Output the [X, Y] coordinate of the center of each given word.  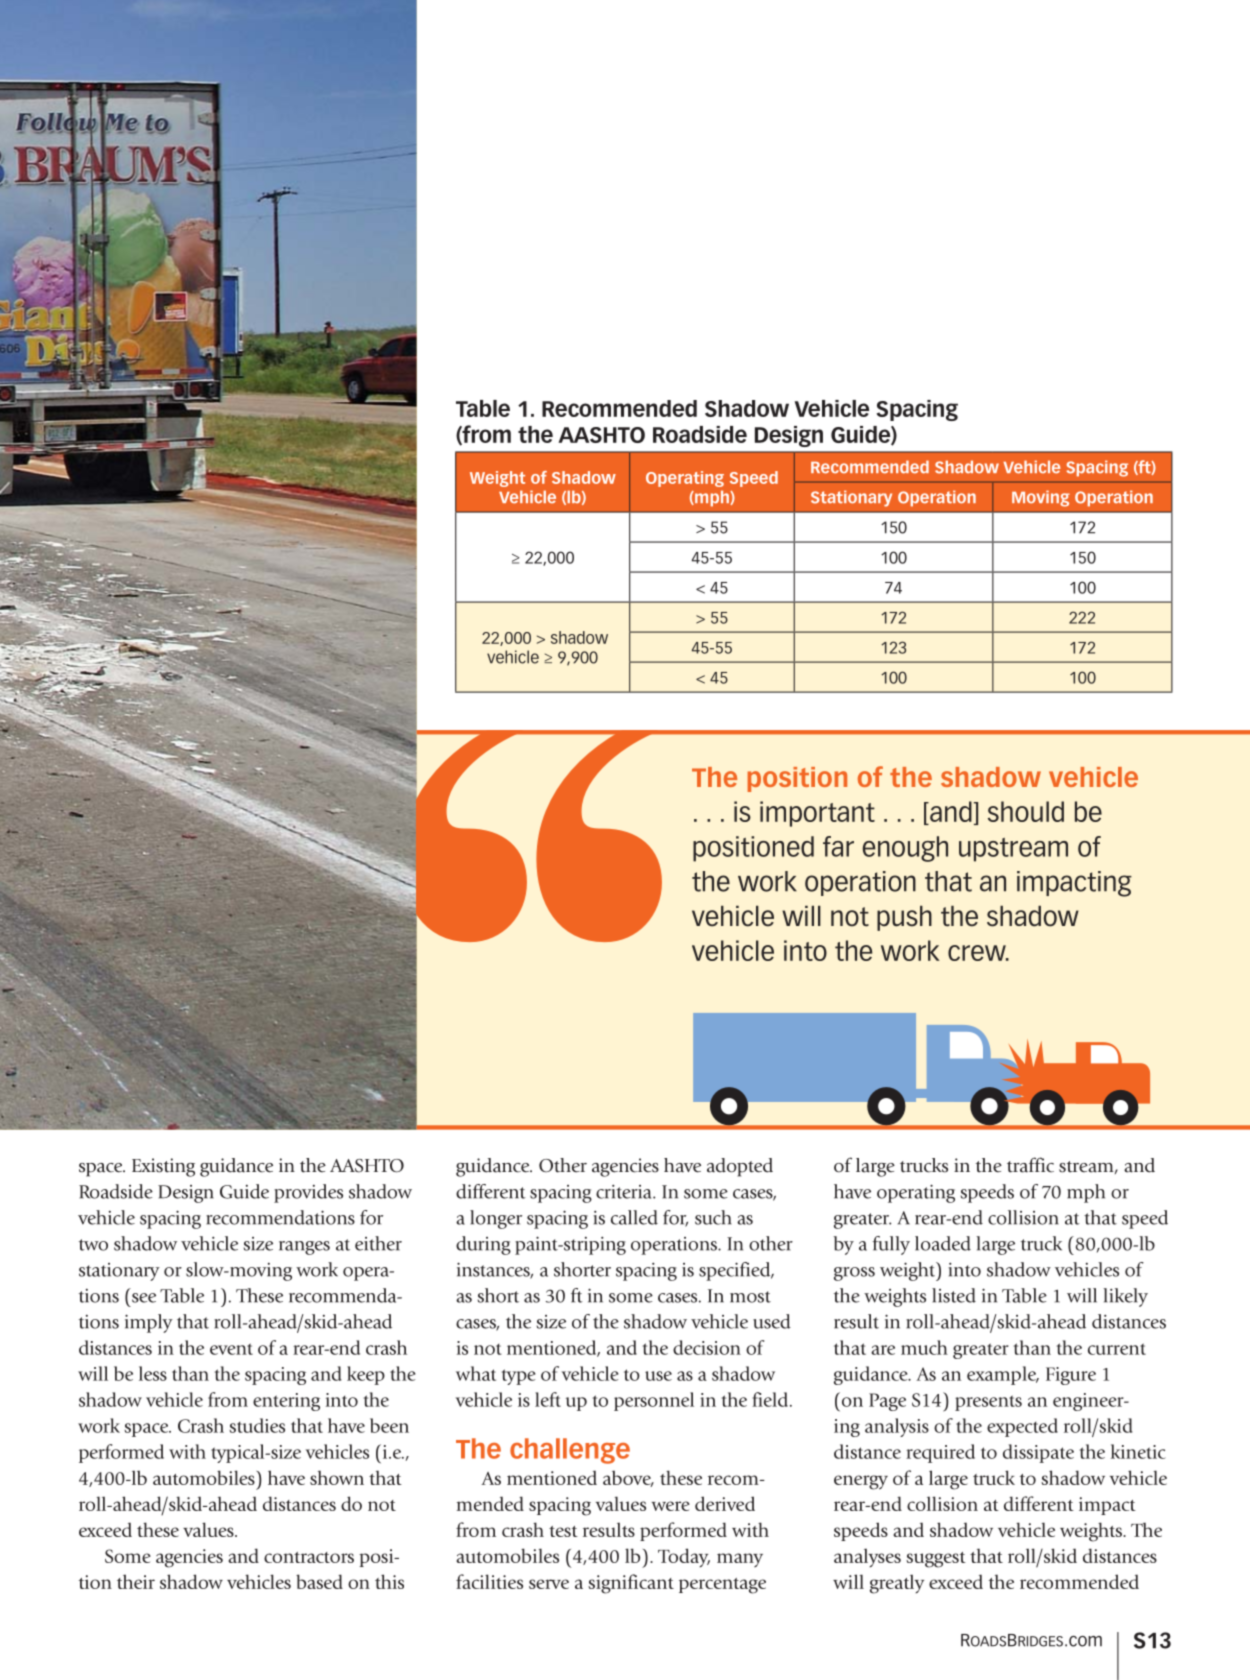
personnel [654, 1401]
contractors [309, 1557]
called [634, 1217]
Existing [163, 1167]
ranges [304, 1248]
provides [308, 1193]
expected [1022, 1427]
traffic [1030, 1165]
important [817, 814]
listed [954, 1295]
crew [978, 953]
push [904, 918]
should [1026, 811]
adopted [740, 1167]
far [838, 846]
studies [257, 1425]
